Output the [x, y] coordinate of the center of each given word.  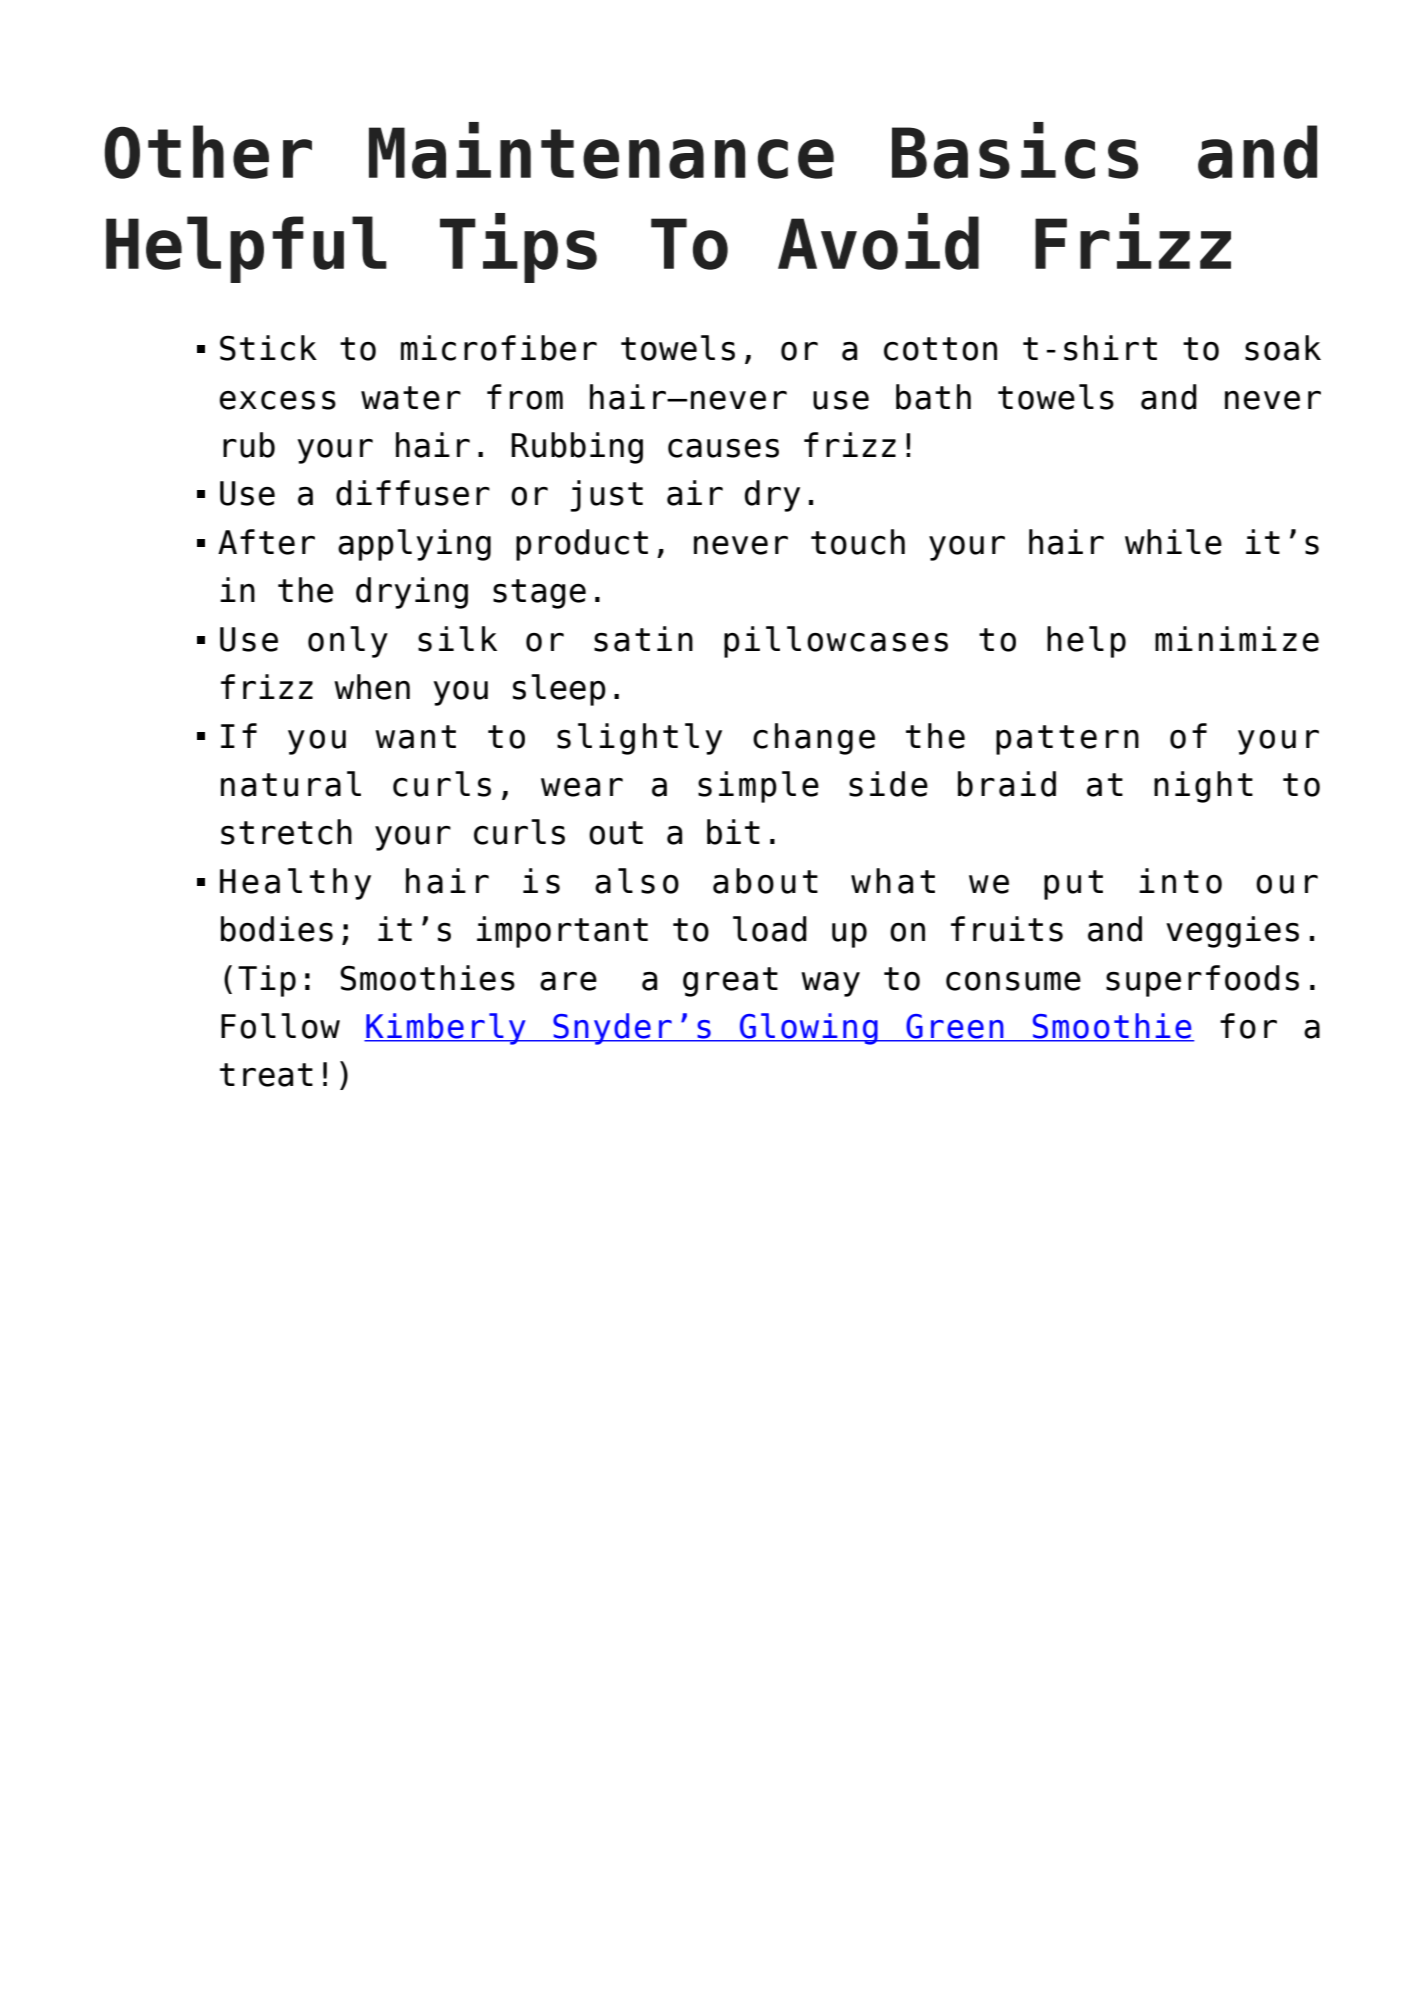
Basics [1015, 150]
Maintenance [601, 150]
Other [208, 152]
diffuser [413, 493]
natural [291, 784]
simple [758, 787]
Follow [280, 1026]
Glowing [809, 1029]
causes [723, 448]
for [1248, 1026]
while [1173, 542]
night [1203, 787]
